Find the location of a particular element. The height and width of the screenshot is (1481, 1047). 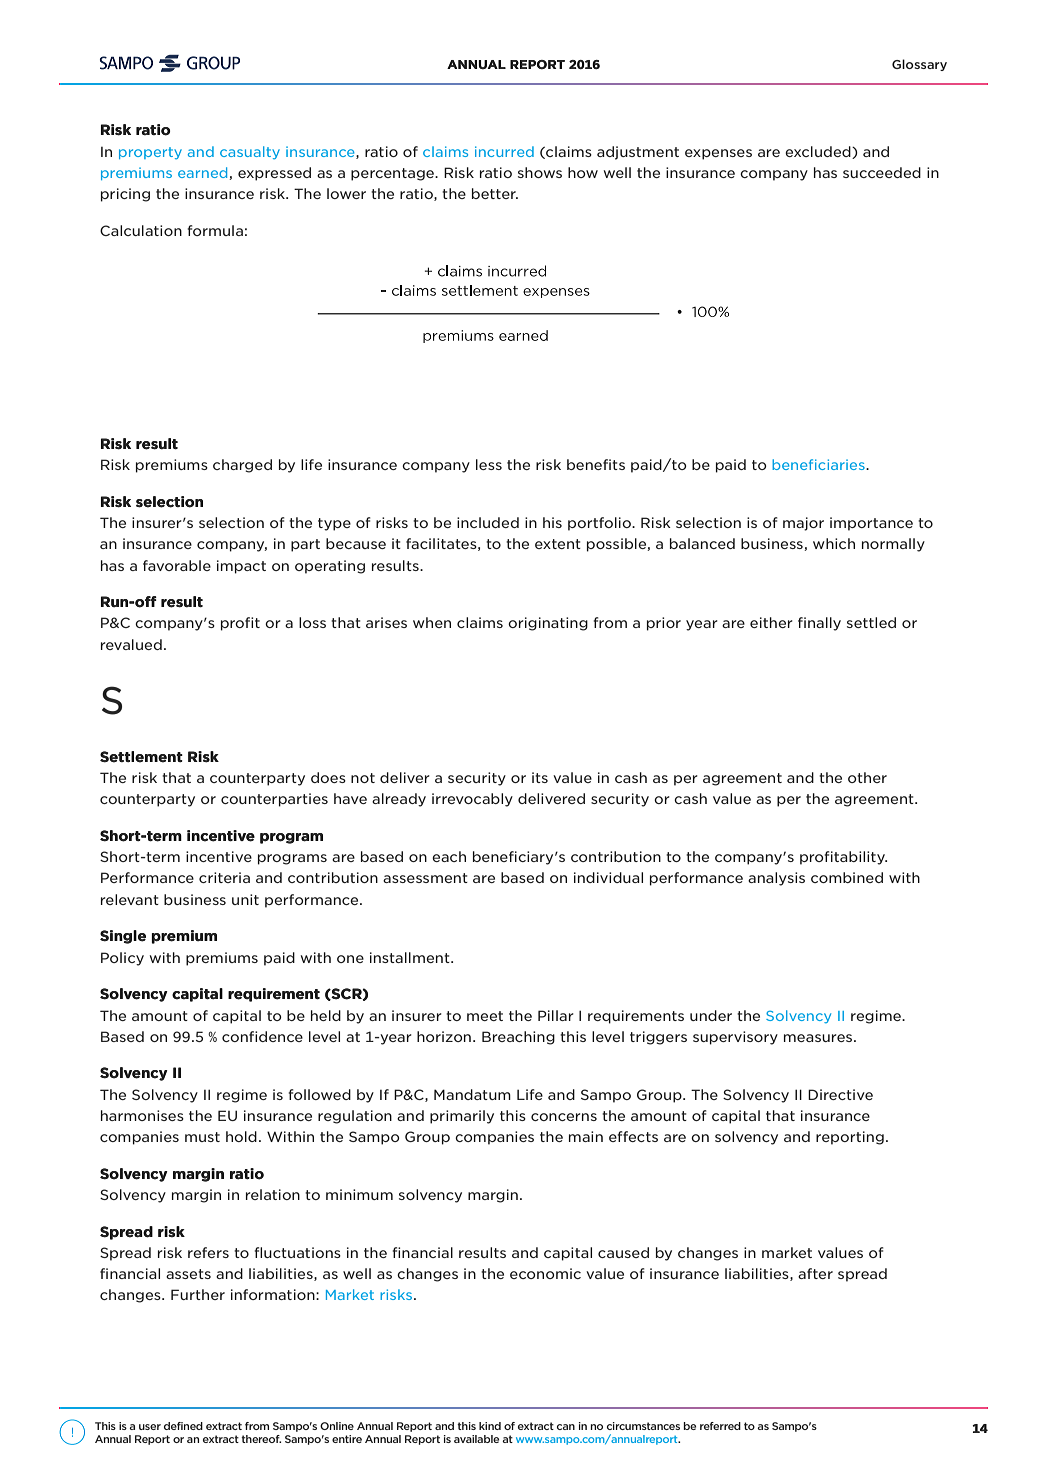

earned is located at coordinates (204, 173).
